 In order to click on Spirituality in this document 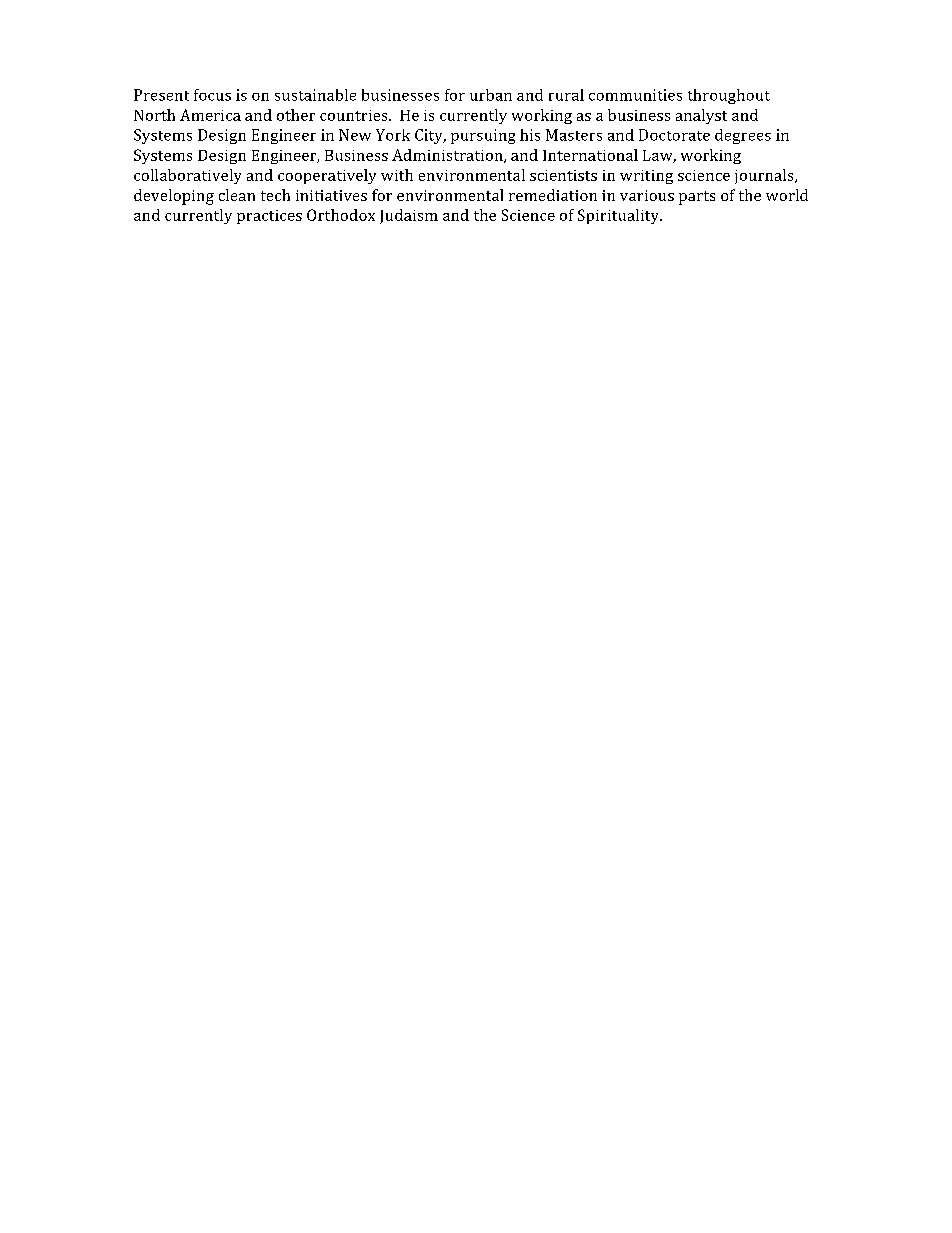, I will do `click(619, 216)`.
